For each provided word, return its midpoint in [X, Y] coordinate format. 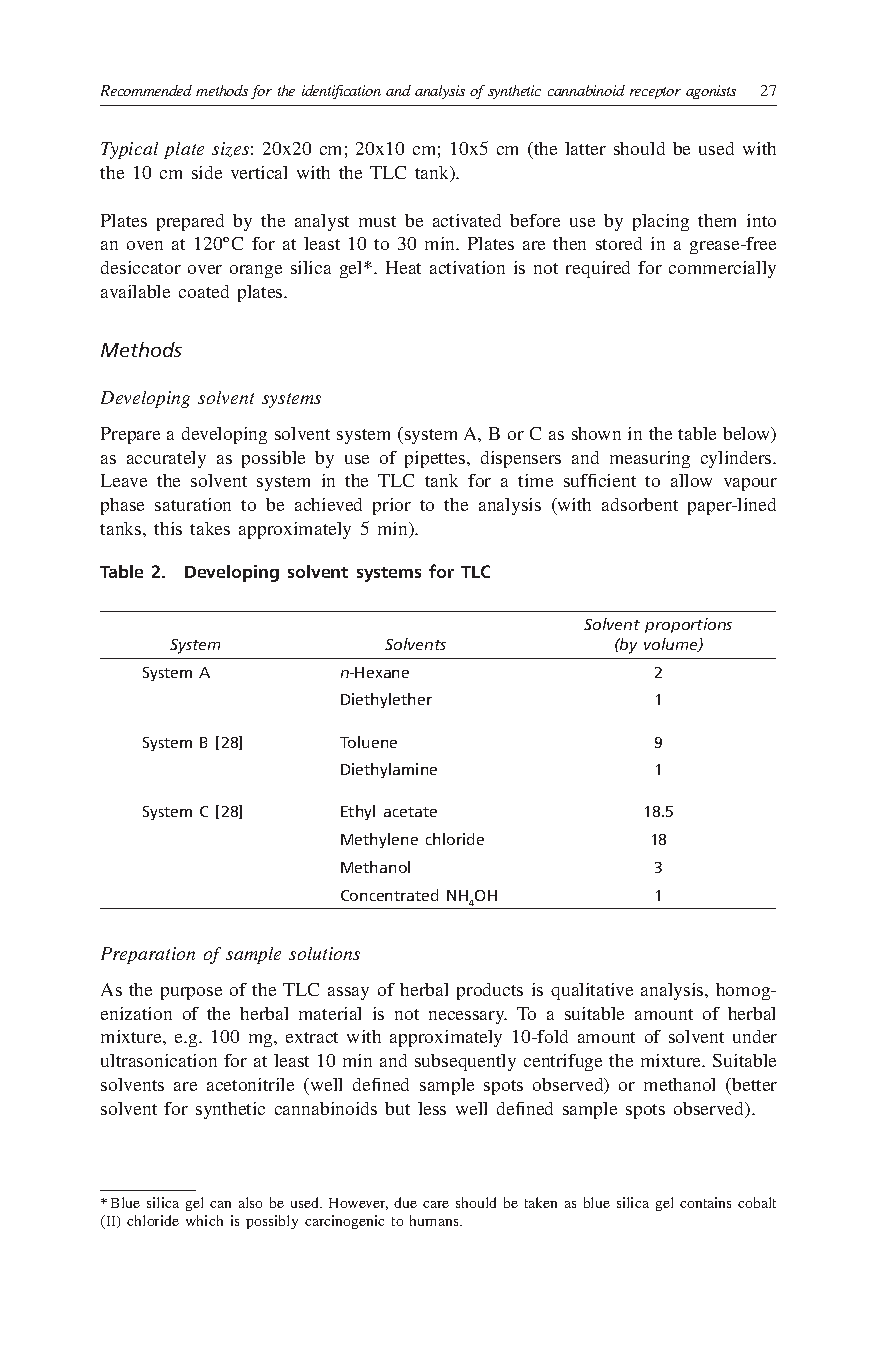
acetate [410, 812]
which [204, 1220]
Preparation [148, 955]
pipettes [436, 459]
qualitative [592, 991]
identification [341, 92]
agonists [711, 92]
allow [691, 480]
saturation [193, 504]
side [207, 172]
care [436, 1204]
